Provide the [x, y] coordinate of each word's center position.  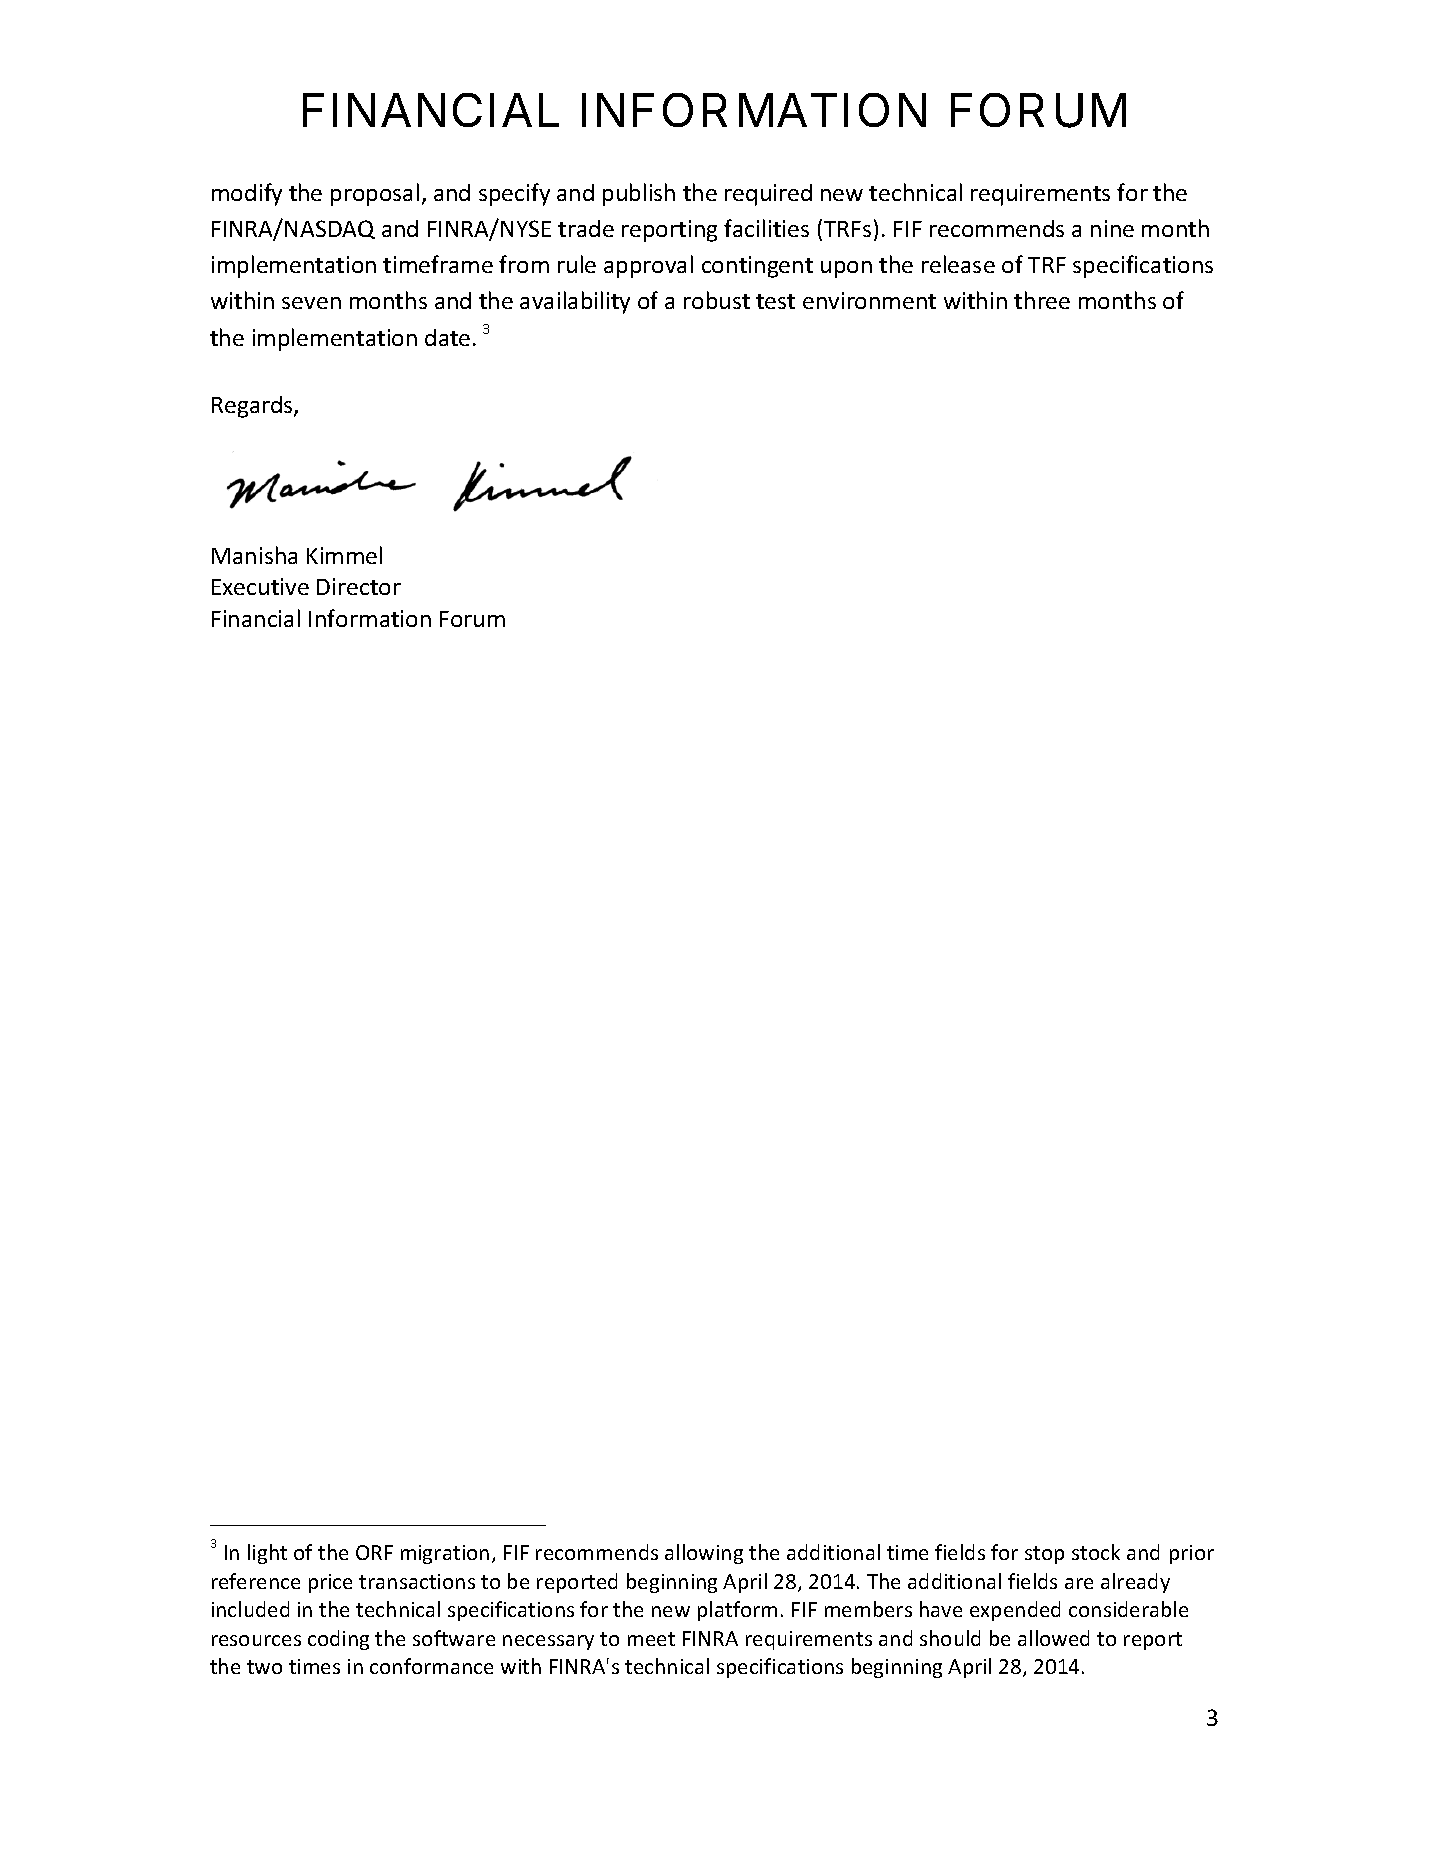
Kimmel [344, 555]
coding [338, 1640]
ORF [374, 1552]
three [1042, 300]
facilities [766, 228]
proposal [375, 194]
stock [1096, 1552]
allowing [704, 1554]
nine [1112, 228]
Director [359, 586]
